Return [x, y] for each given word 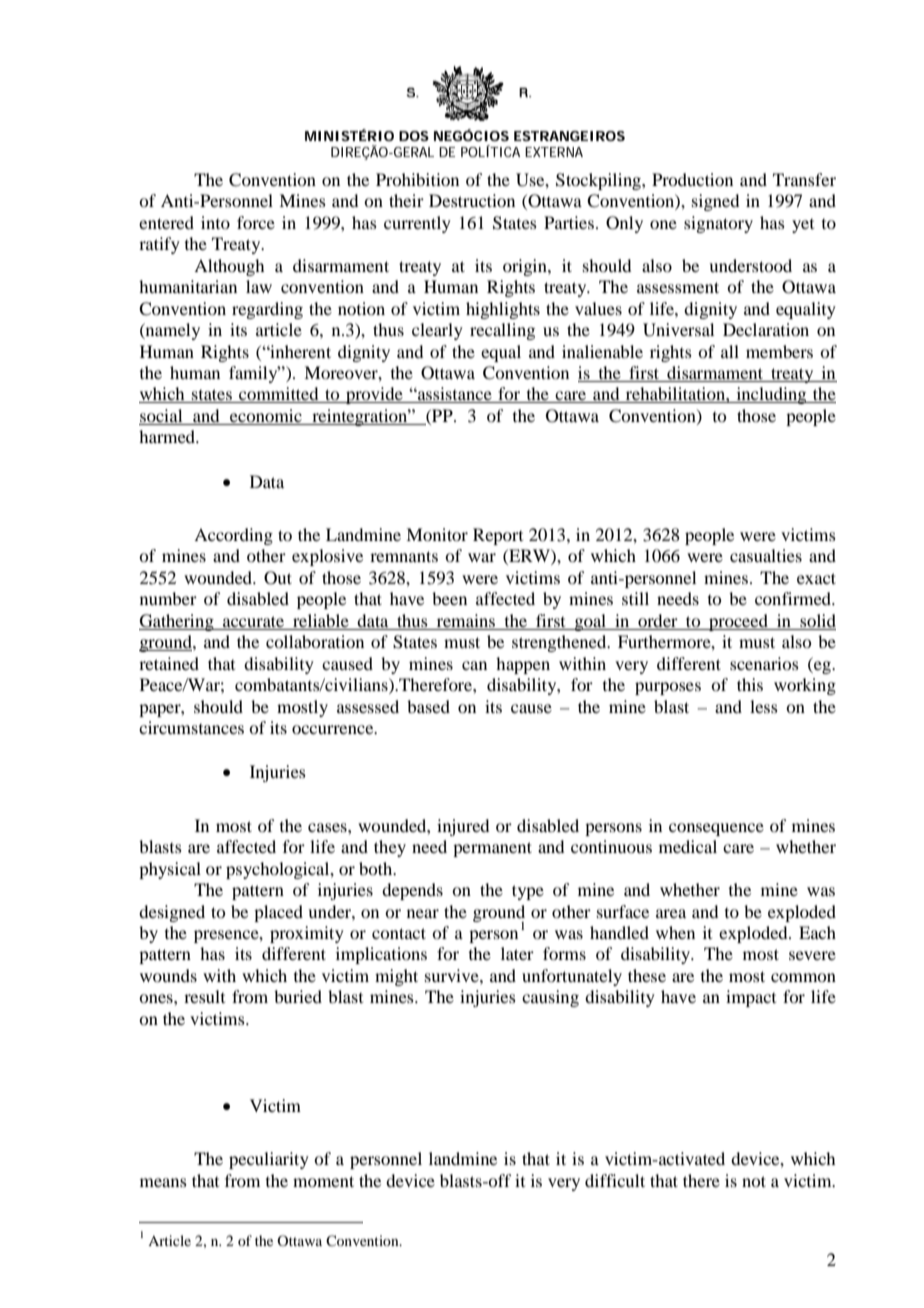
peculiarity [269, 1160]
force [256, 222]
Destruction [472, 200]
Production [692, 179]
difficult [615, 1180]
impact [751, 998]
